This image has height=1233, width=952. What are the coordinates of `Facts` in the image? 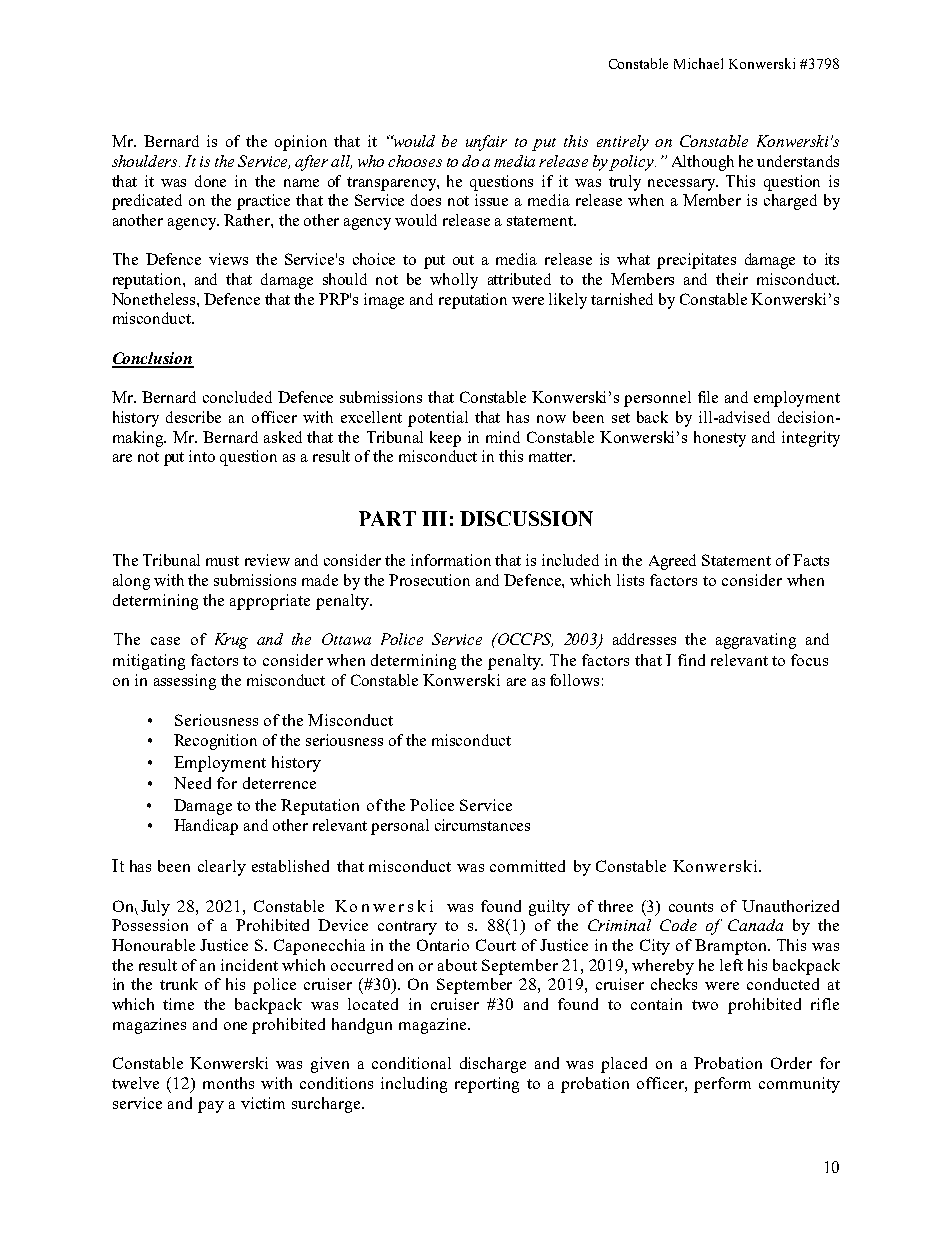 It's located at (811, 560).
